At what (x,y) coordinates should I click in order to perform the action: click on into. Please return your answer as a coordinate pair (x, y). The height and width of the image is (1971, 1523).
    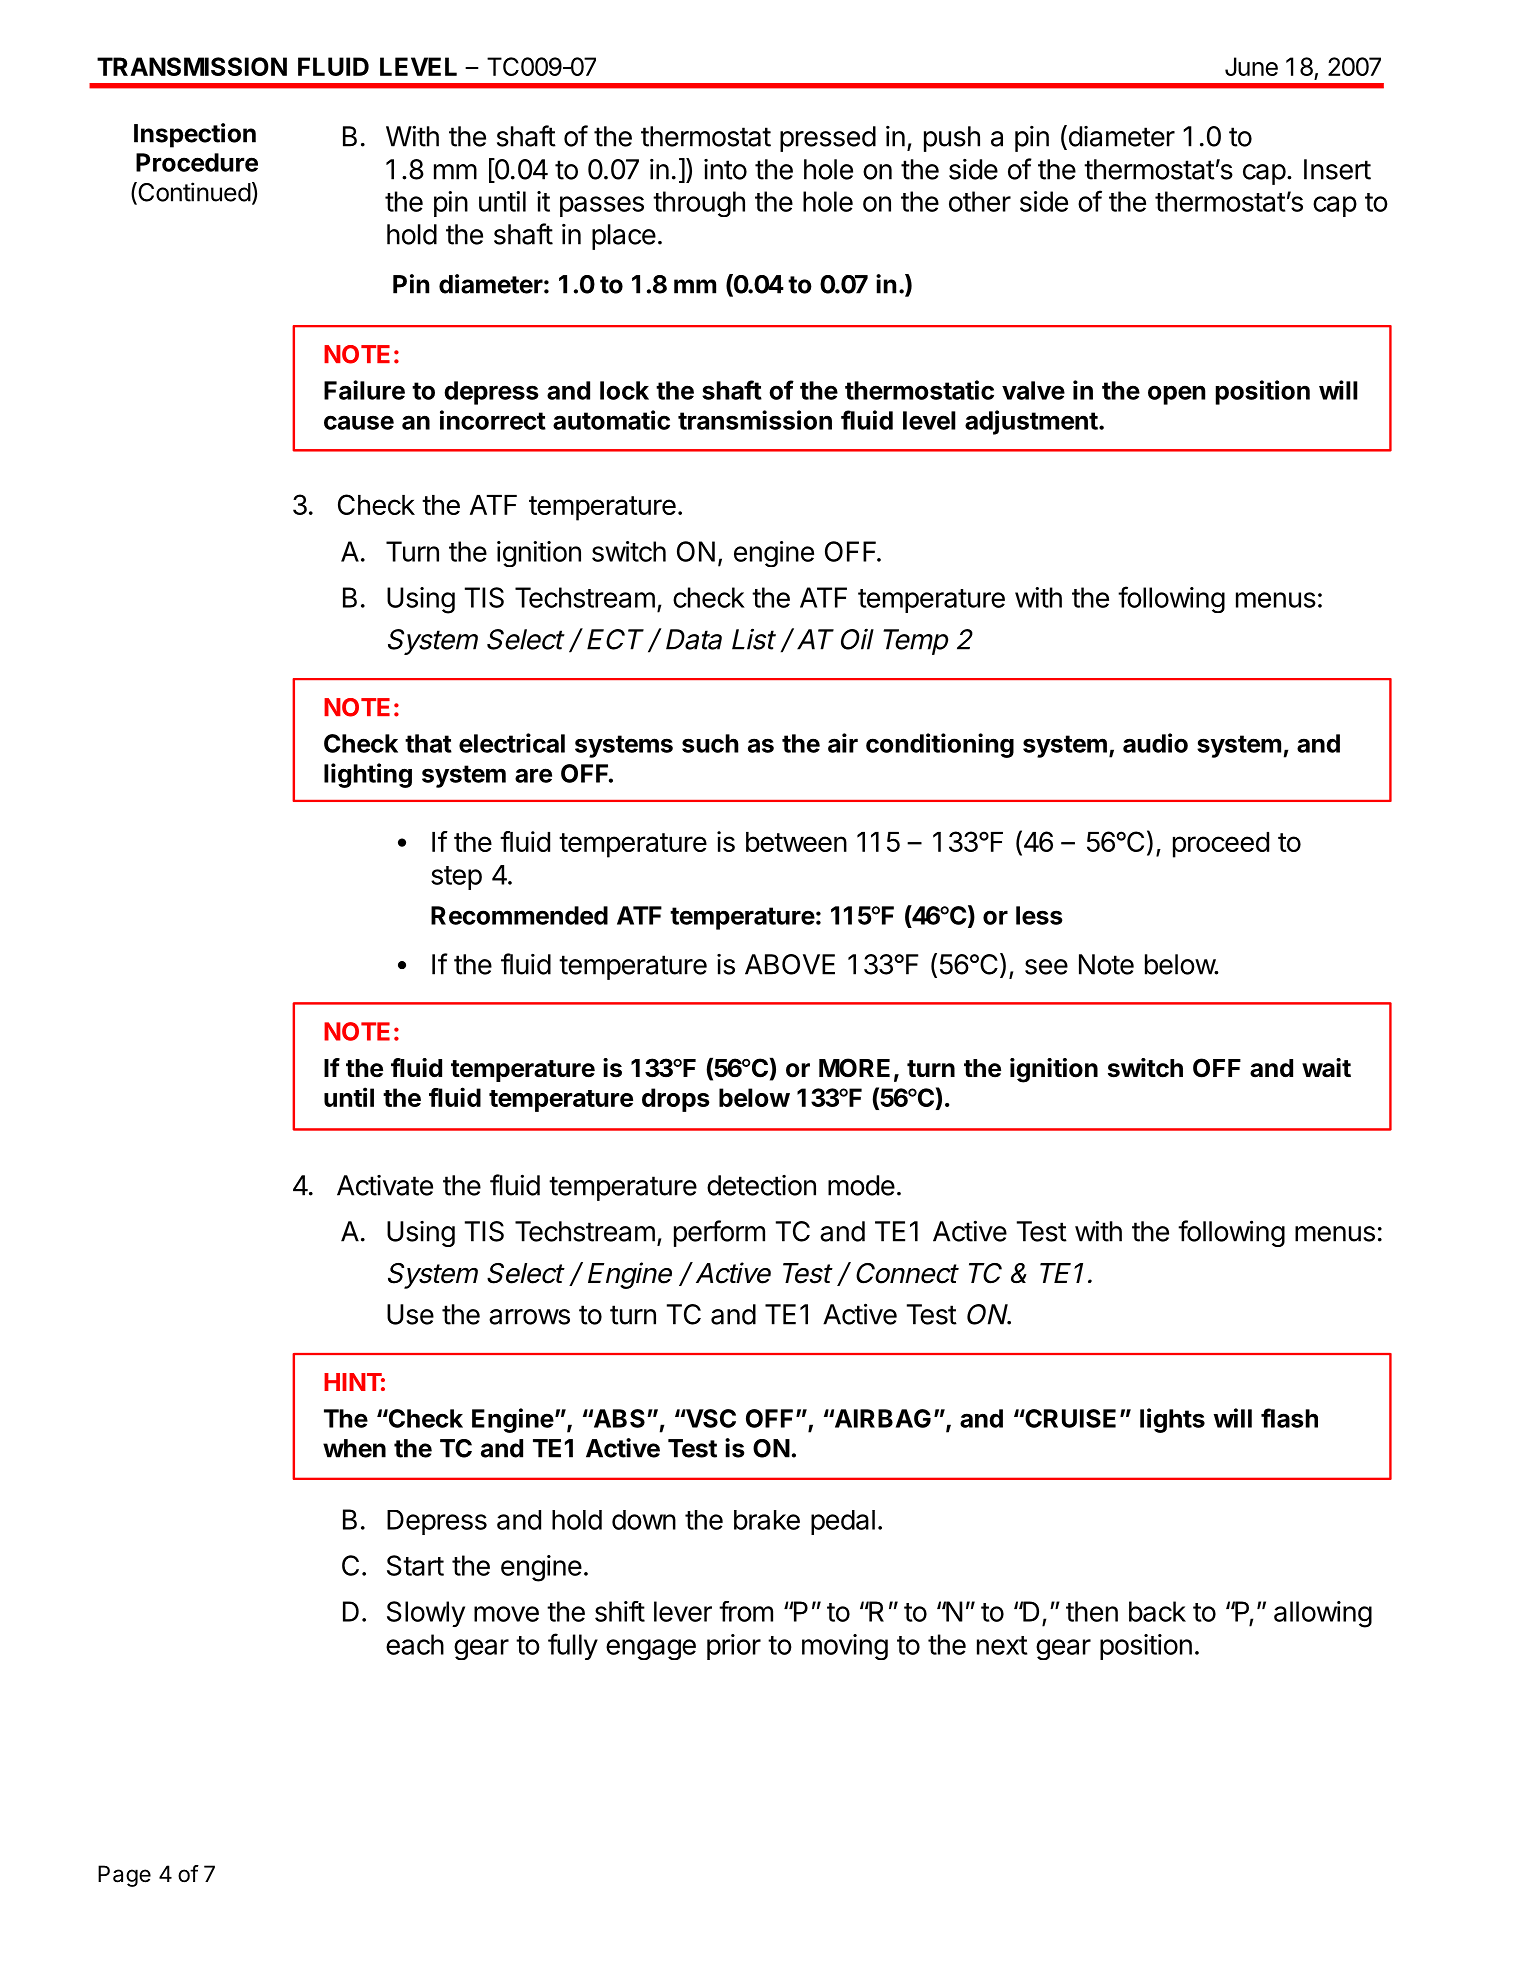
    Looking at the image, I should click on (725, 169).
